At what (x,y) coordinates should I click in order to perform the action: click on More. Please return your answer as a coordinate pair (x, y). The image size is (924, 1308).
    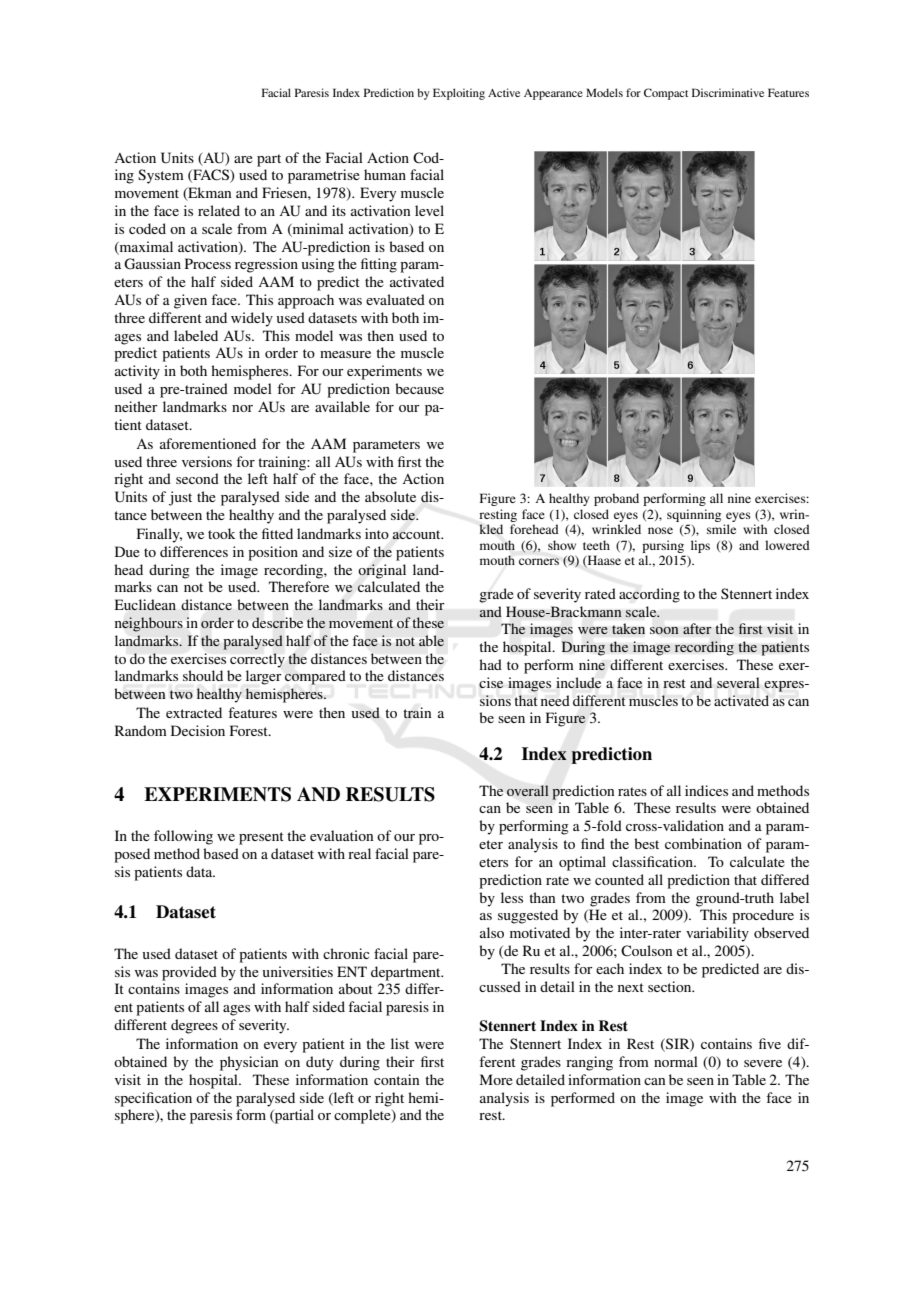
    Looking at the image, I should click on (496, 1079).
